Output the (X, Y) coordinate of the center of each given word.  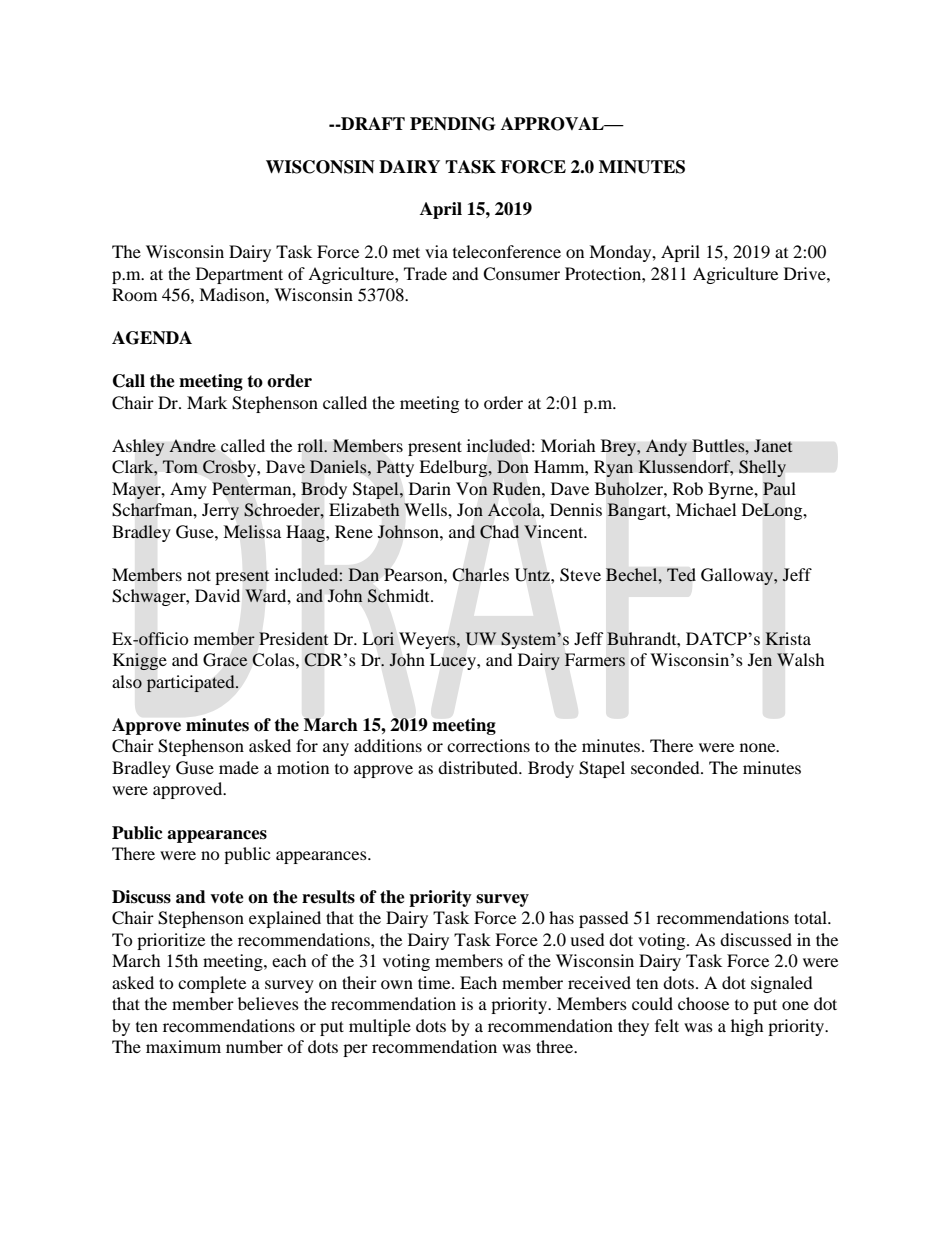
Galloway (738, 576)
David (217, 595)
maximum (183, 1046)
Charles (480, 575)
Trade (425, 273)
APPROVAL (553, 124)
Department (239, 275)
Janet (773, 445)
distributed (479, 767)
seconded (666, 767)
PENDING (452, 124)
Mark (207, 402)
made (239, 767)
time (435, 982)
